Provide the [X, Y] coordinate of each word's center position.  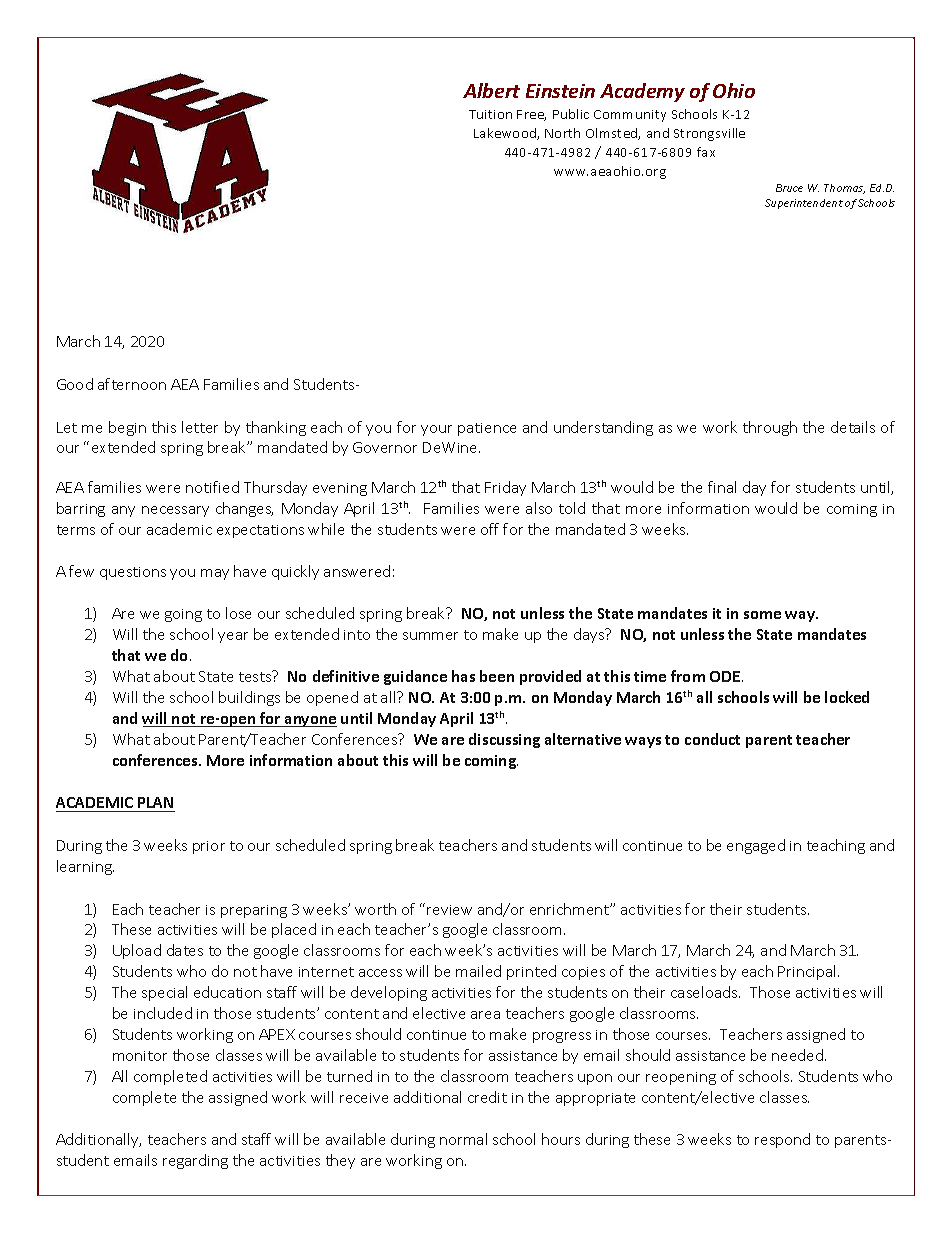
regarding [195, 1161]
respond [782, 1140]
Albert [491, 90]
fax [706, 152]
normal [463, 1139]
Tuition [490, 114]
